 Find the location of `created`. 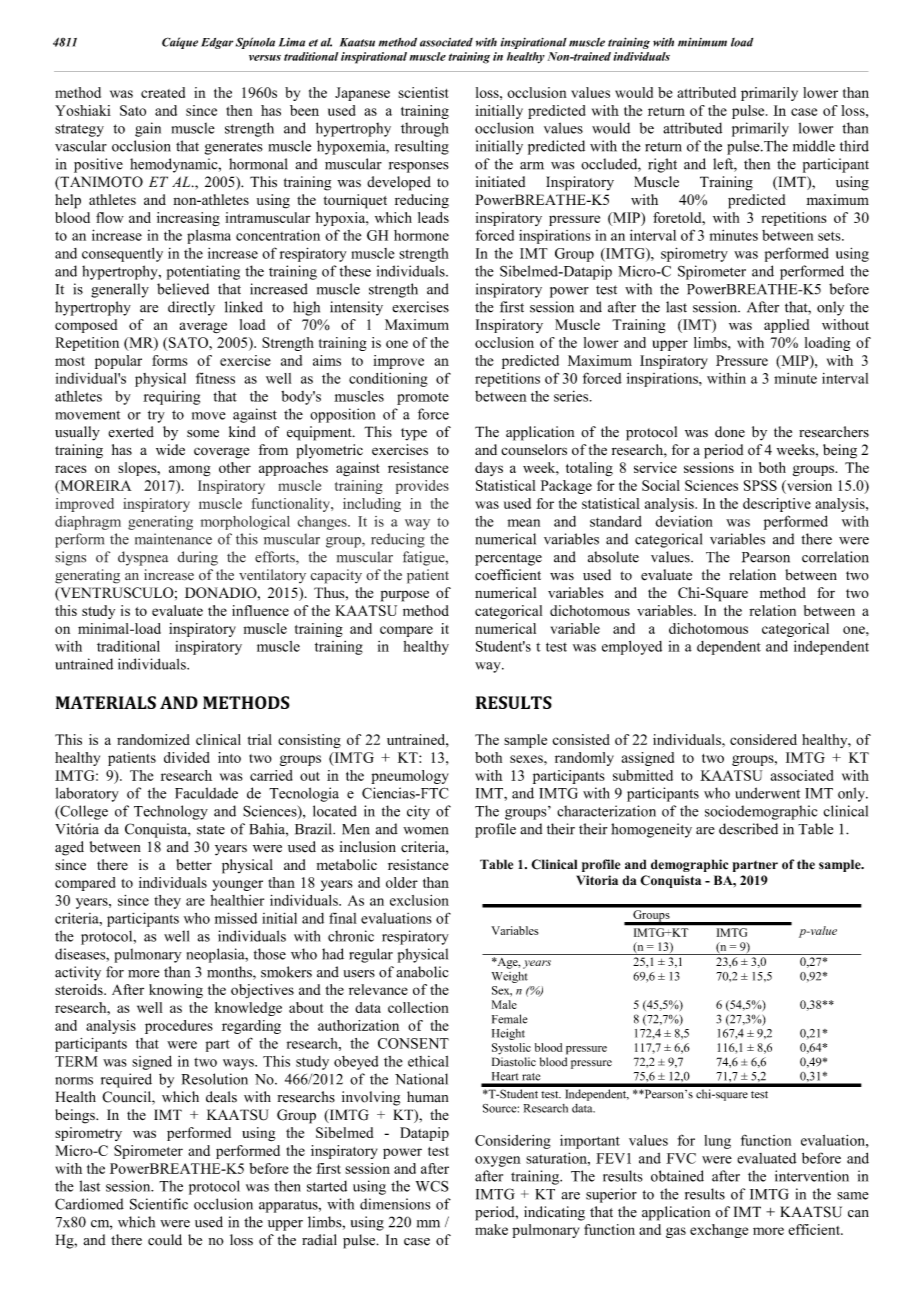

created is located at coordinates (163, 92).
